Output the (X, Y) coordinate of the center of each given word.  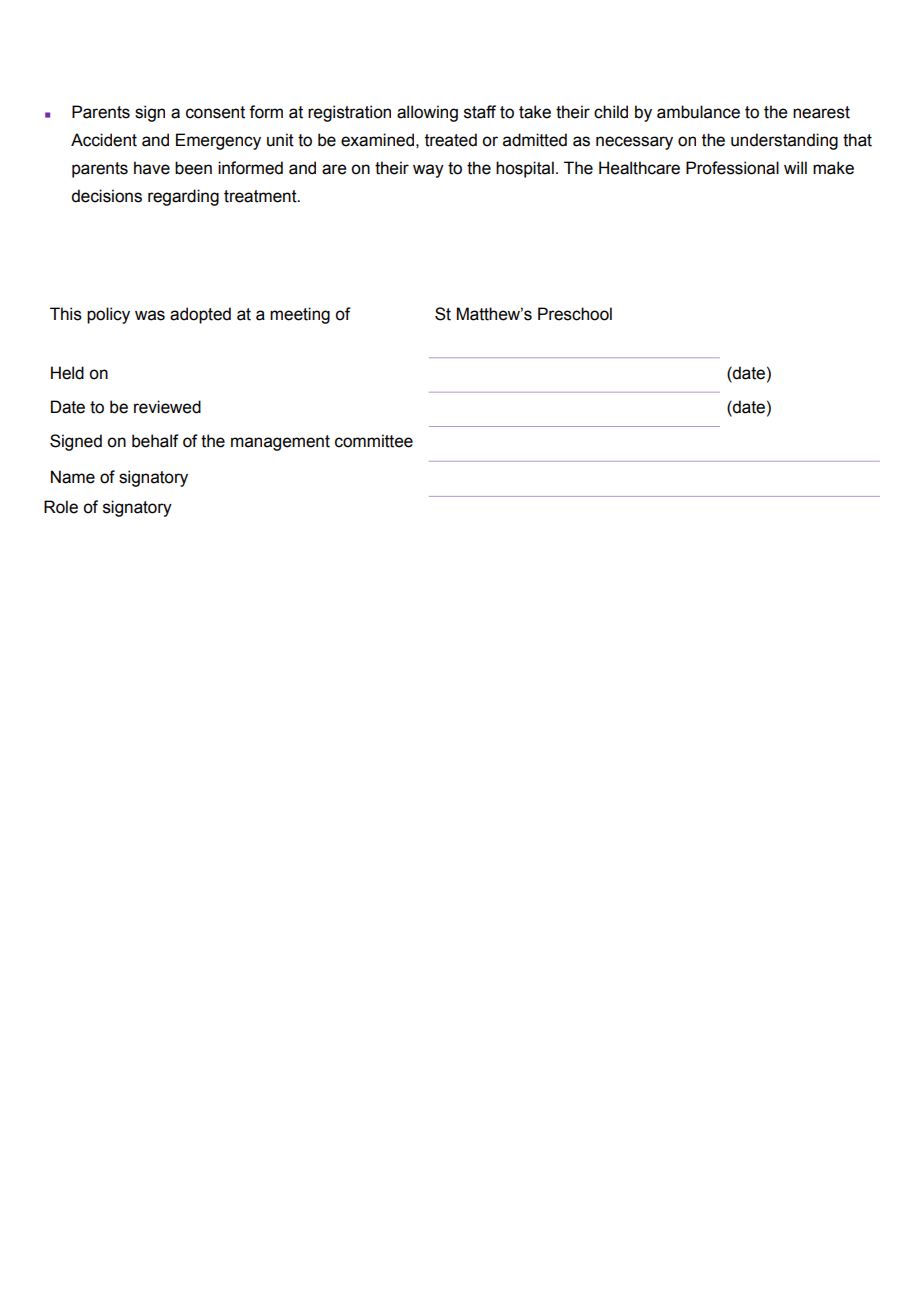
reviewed (167, 407)
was (150, 315)
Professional (732, 168)
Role (61, 507)
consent (215, 112)
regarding (183, 197)
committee (374, 441)
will (795, 167)
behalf (155, 441)
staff (480, 112)
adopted (200, 315)
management (280, 443)
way (428, 171)
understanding (784, 141)
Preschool (575, 314)
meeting (300, 315)
